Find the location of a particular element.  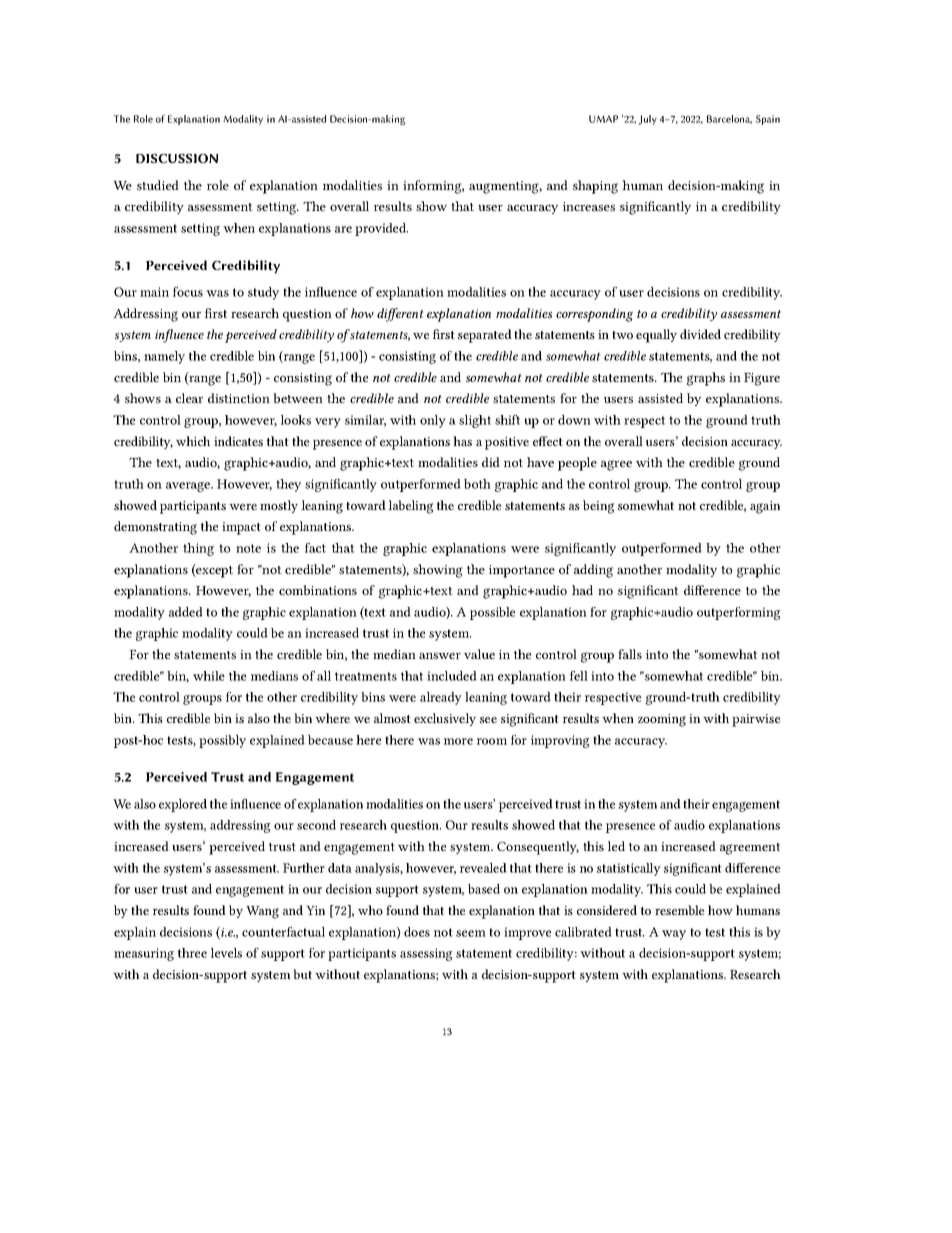

DISCUSSION is located at coordinates (177, 158).
